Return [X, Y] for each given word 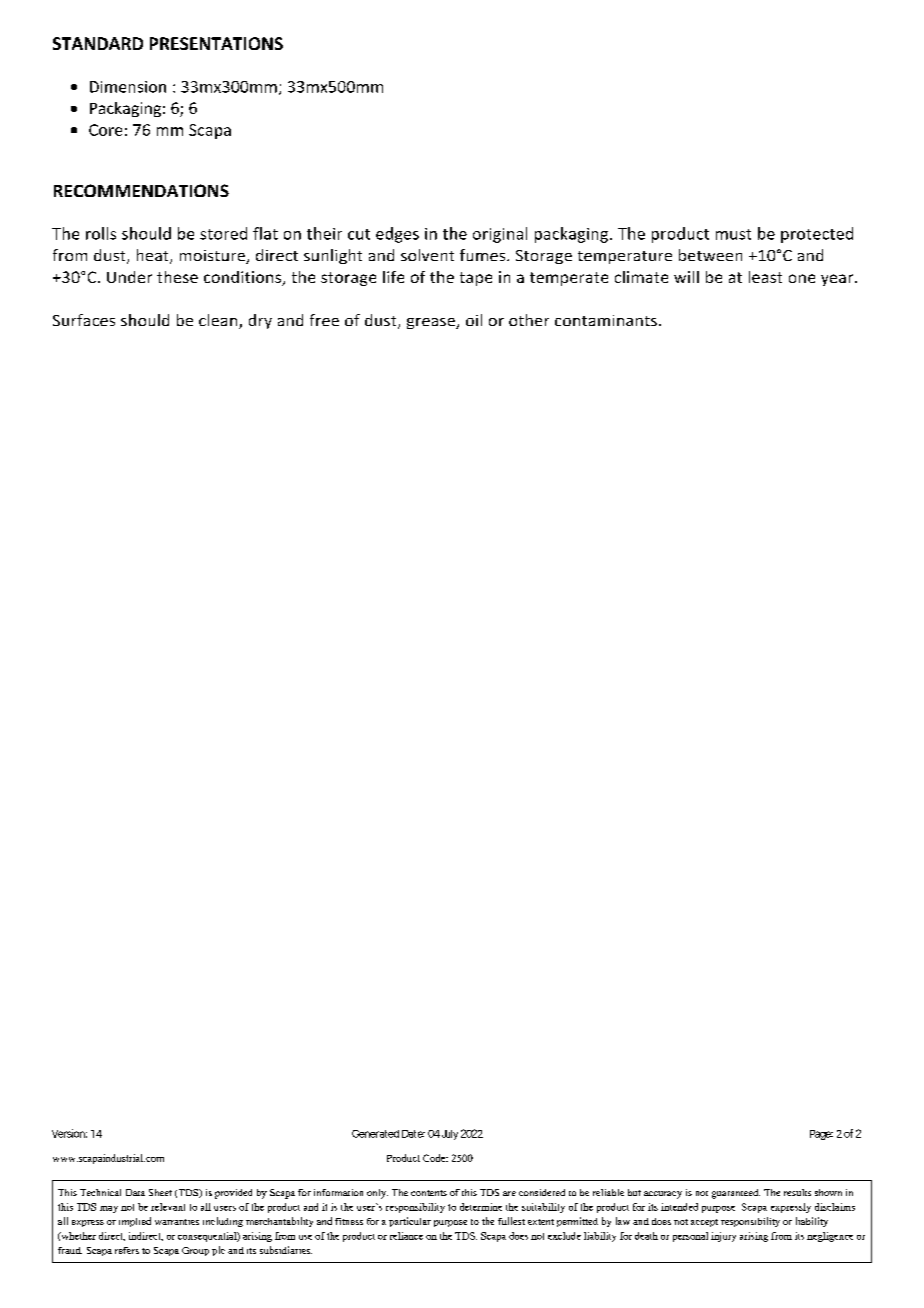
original [500, 235]
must [733, 234]
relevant [168, 1207]
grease [432, 323]
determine [481, 1207]
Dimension [128, 87]
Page [821, 1135]
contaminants [606, 320]
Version [69, 1133]
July [450, 1135]
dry [260, 321]
